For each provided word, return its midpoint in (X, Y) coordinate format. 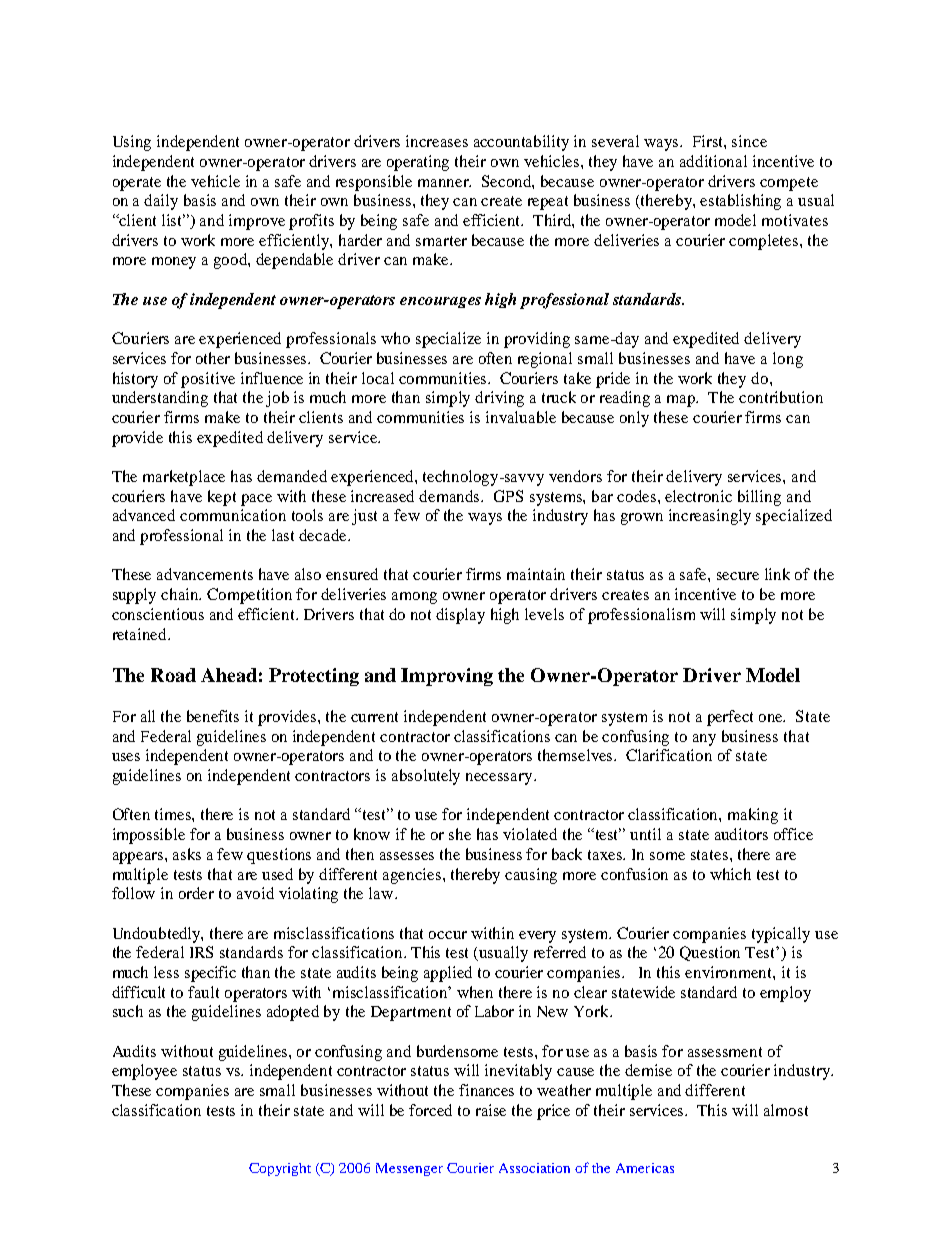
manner (444, 183)
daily (161, 202)
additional (713, 161)
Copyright (280, 1169)
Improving (447, 677)
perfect (730, 718)
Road (173, 675)
